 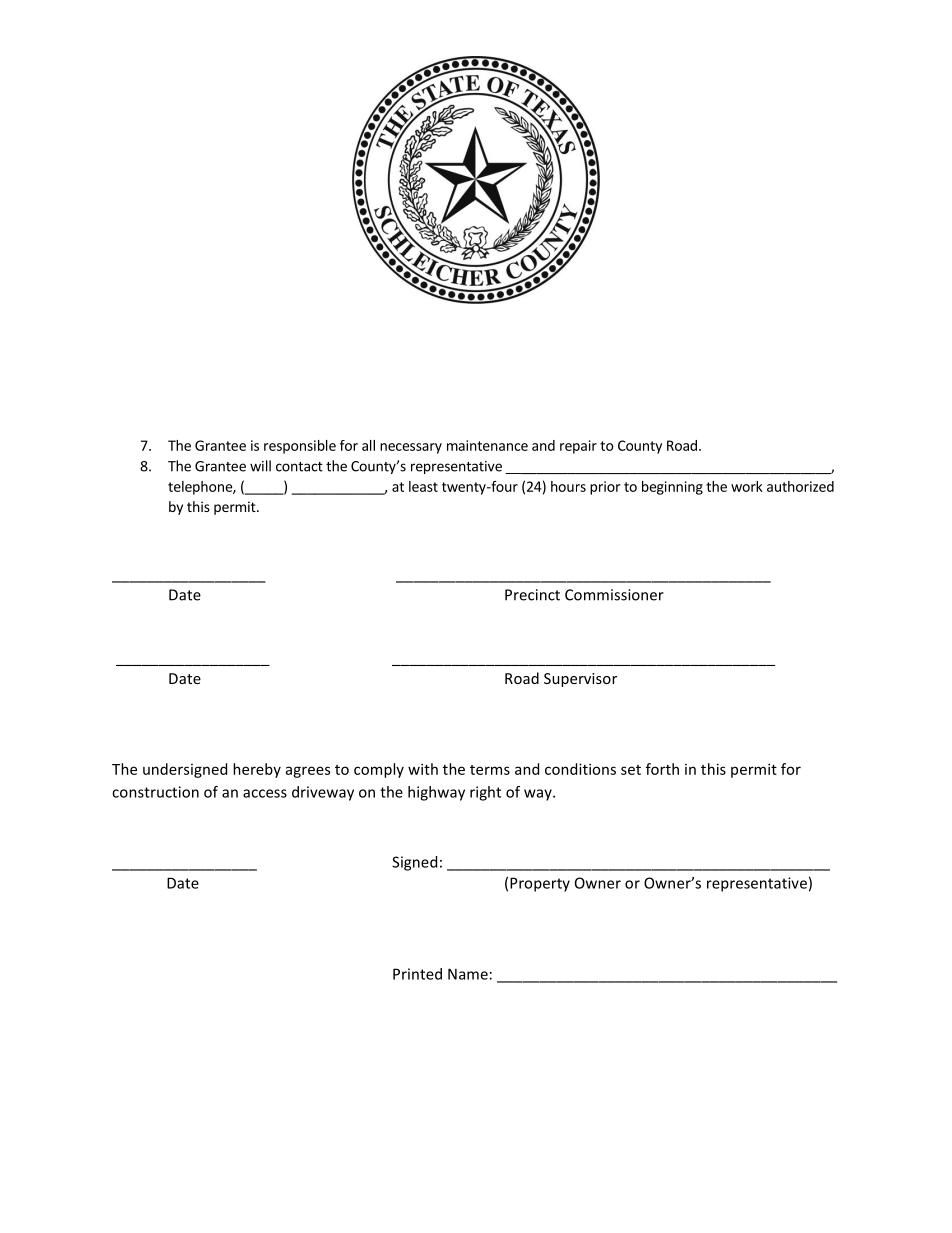 What do you see at coordinates (532, 595) in the document?
I see `Precinct` at bounding box center [532, 595].
